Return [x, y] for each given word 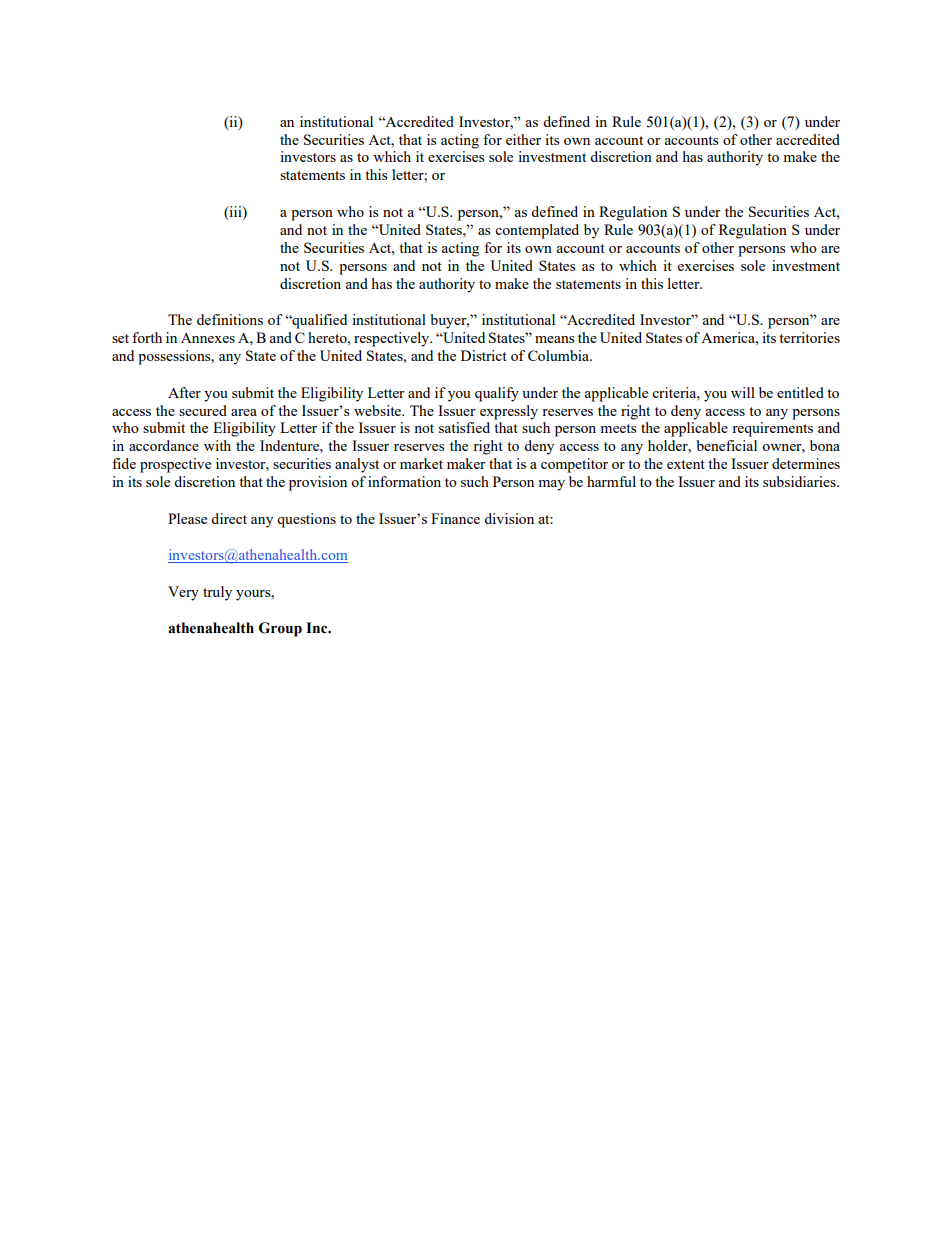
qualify [497, 394]
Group [280, 629]
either [523, 139]
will [743, 392]
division [509, 518]
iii [235, 212]
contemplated [537, 231]
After [184, 392]
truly [217, 593]
